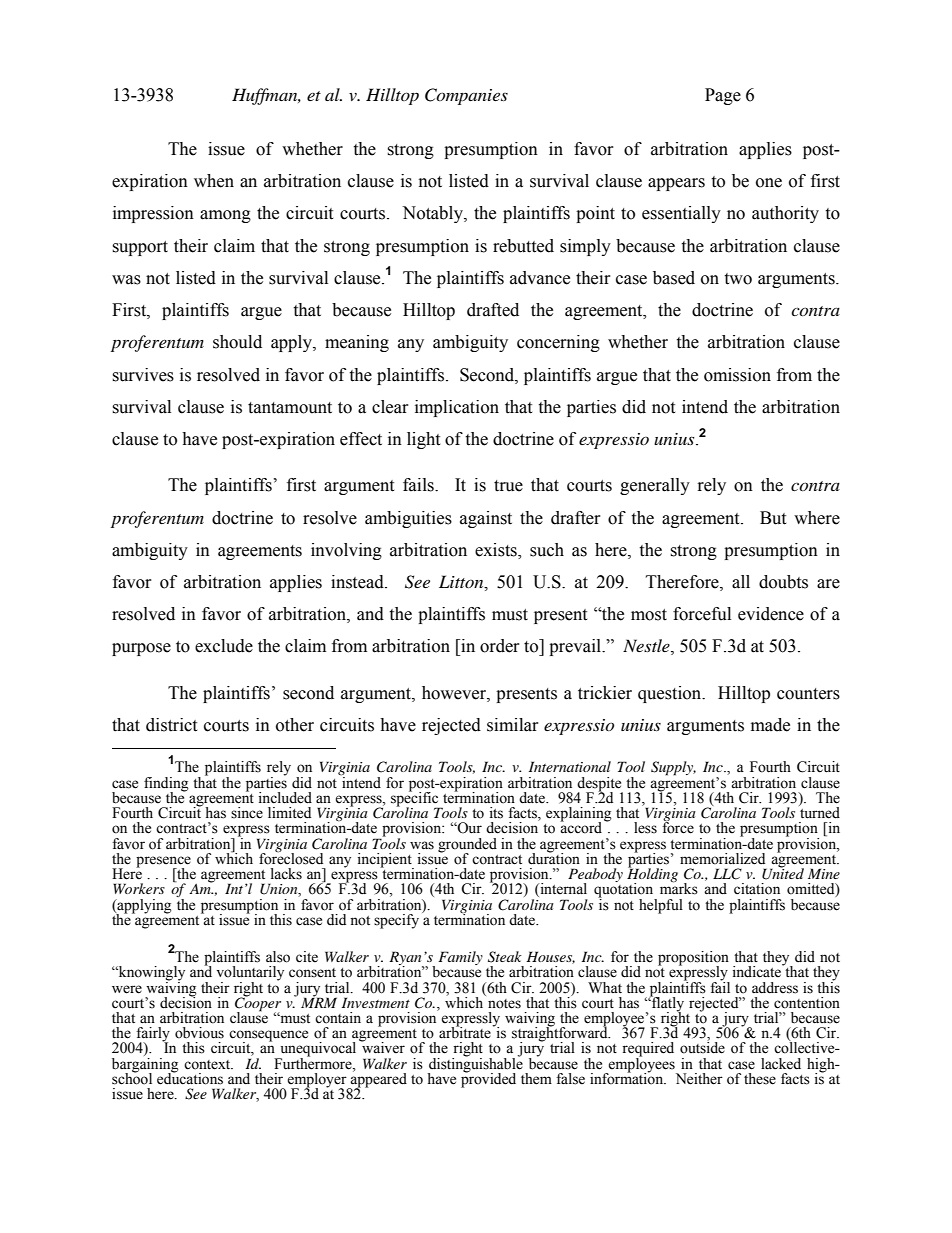 The width and height of the screenshot is (952, 1233). Describe the element at coordinates (466, 96) in the screenshot. I see `Companies` at that location.
